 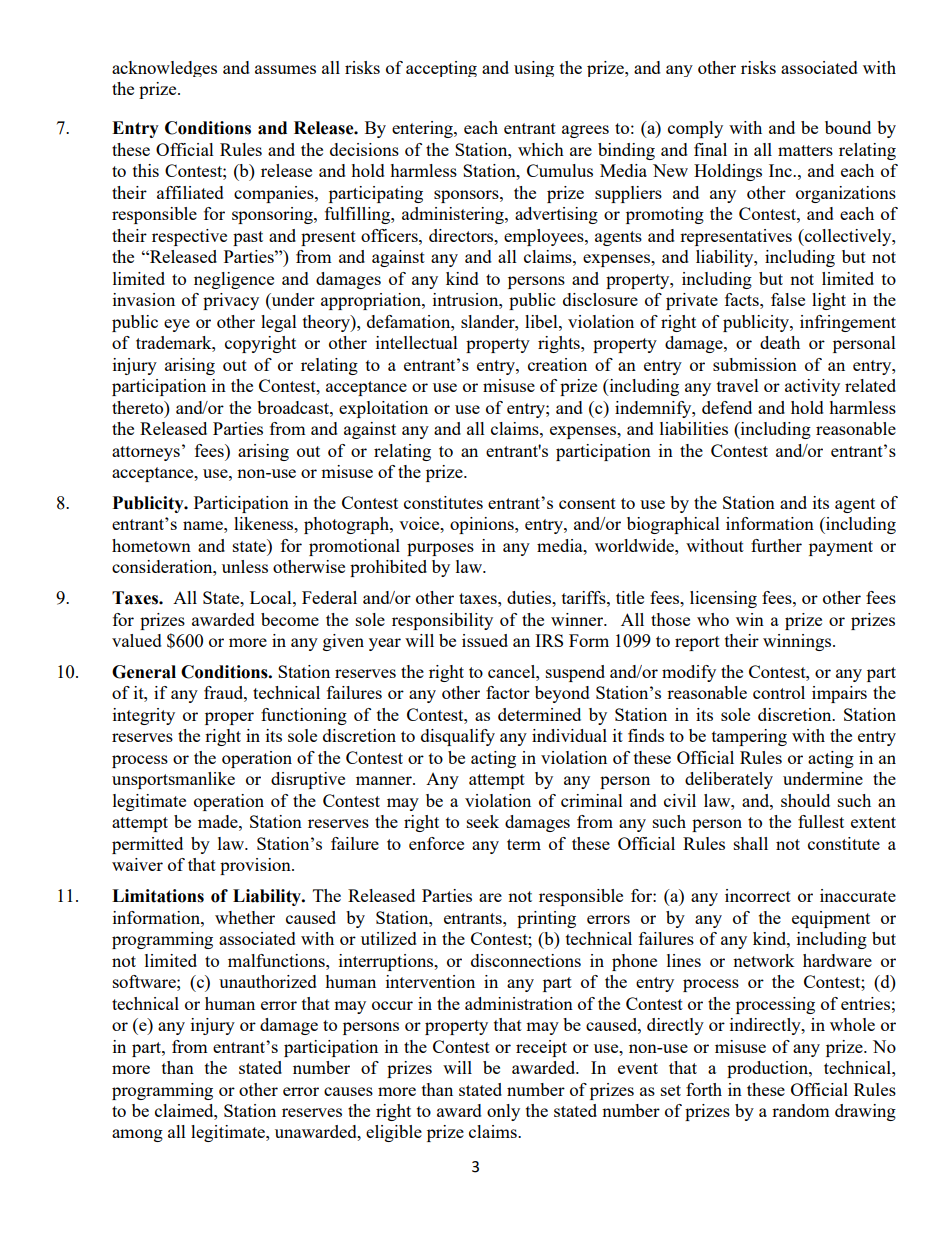 I want to click on only, so click(x=503, y=1112).
